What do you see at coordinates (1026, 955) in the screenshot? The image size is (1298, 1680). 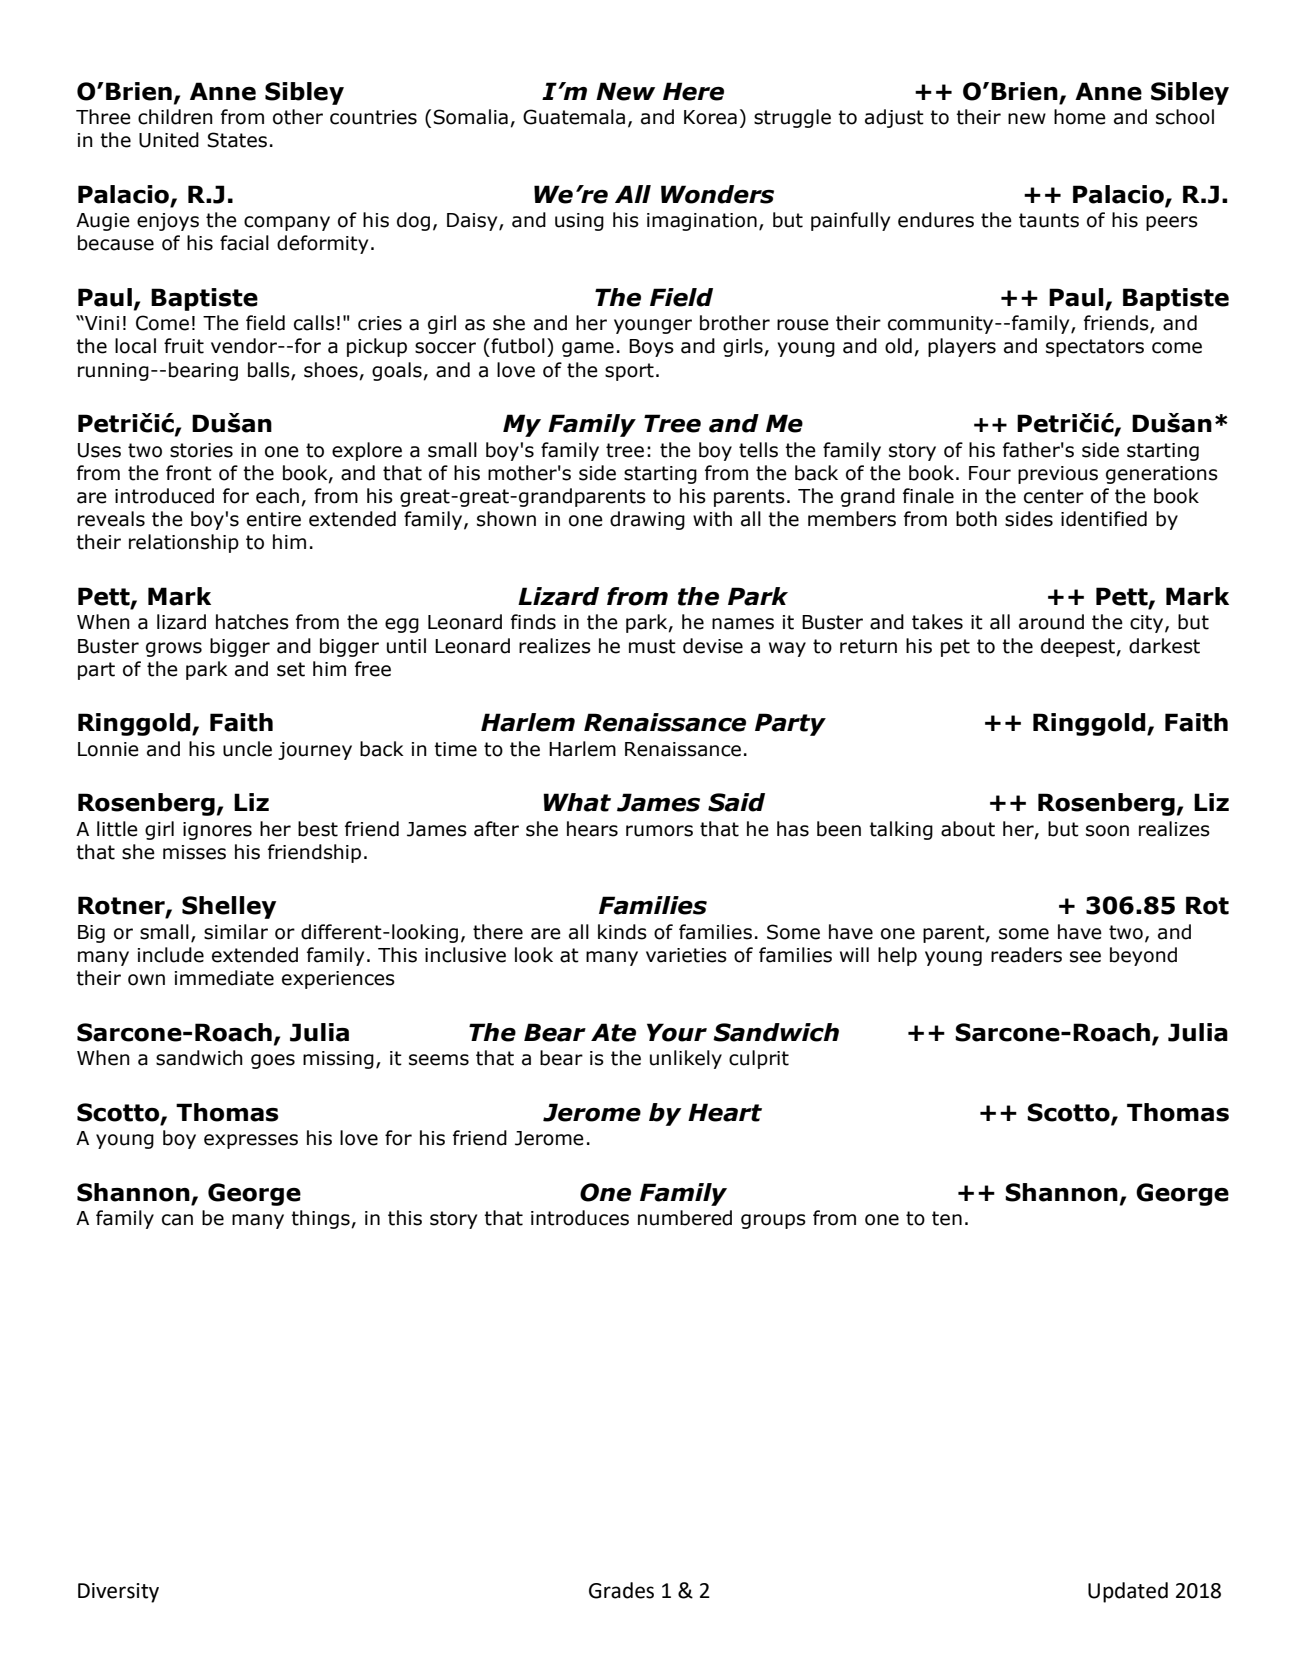 I see `readers` at bounding box center [1026, 955].
